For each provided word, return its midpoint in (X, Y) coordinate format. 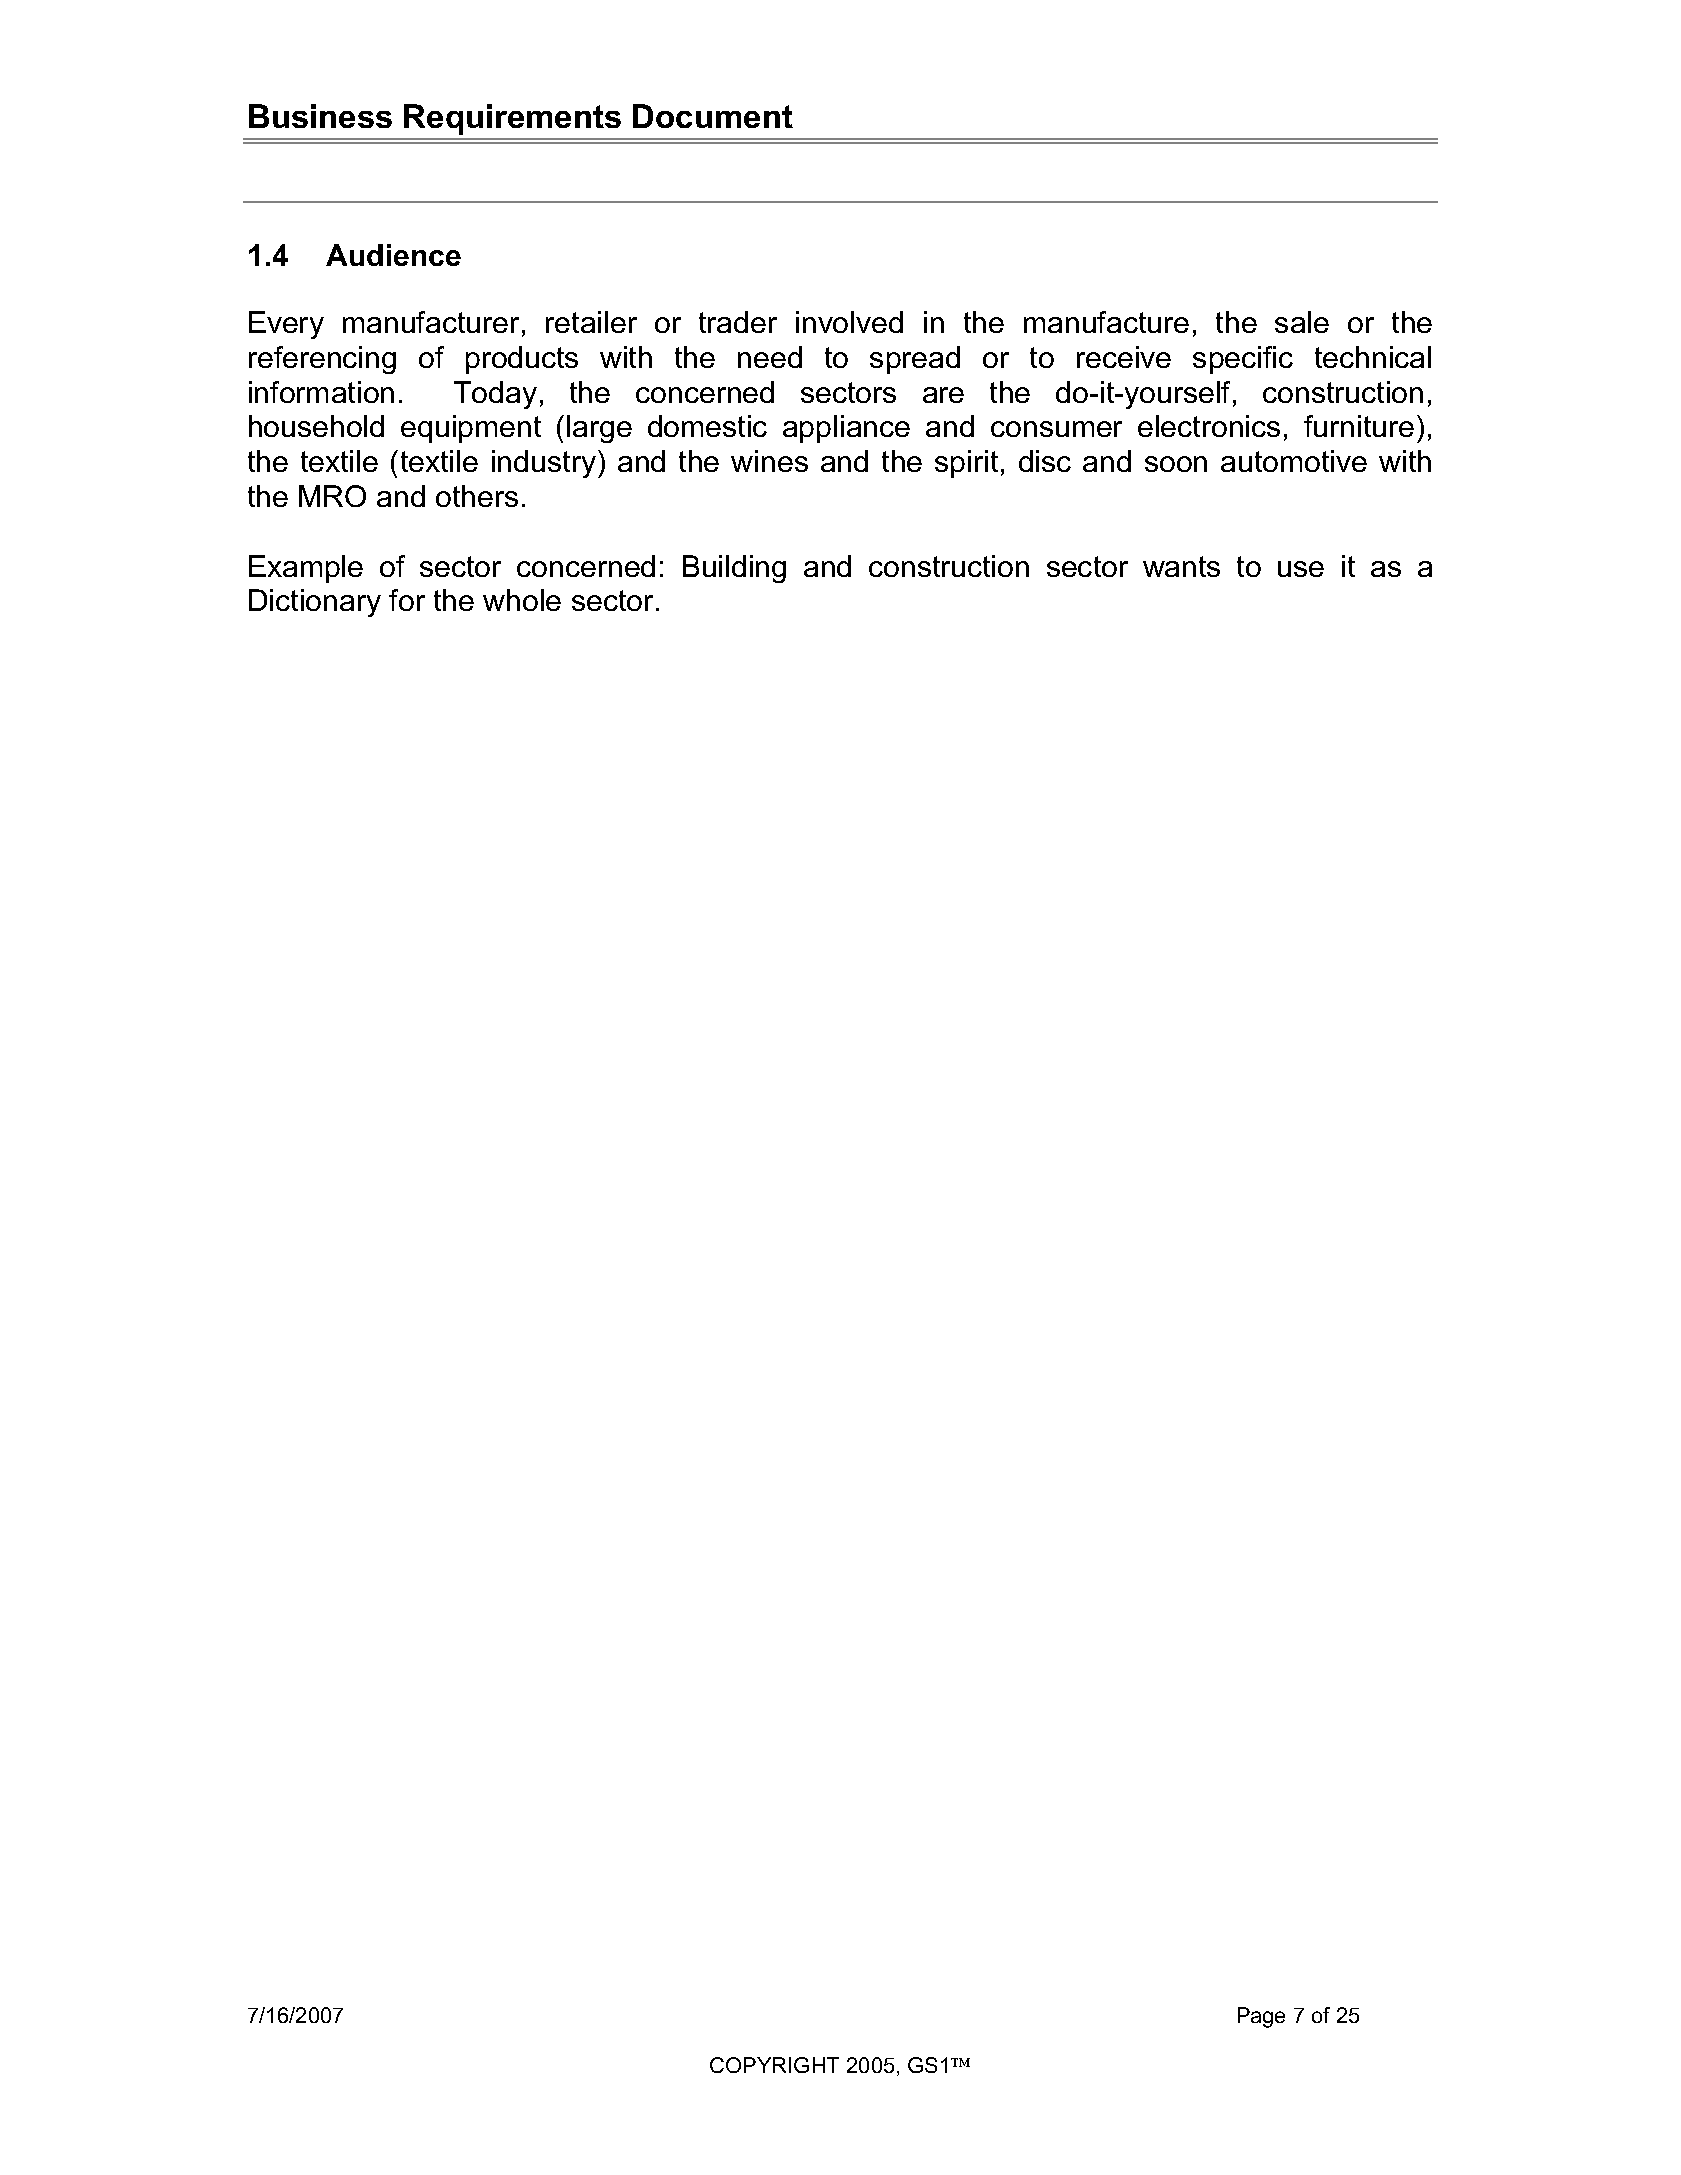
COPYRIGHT (774, 2065)
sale (1302, 322)
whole (522, 600)
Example (306, 569)
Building (734, 569)
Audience (393, 255)
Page (1261, 2017)
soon (1176, 464)
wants (1181, 566)
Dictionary (315, 603)
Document (713, 116)
